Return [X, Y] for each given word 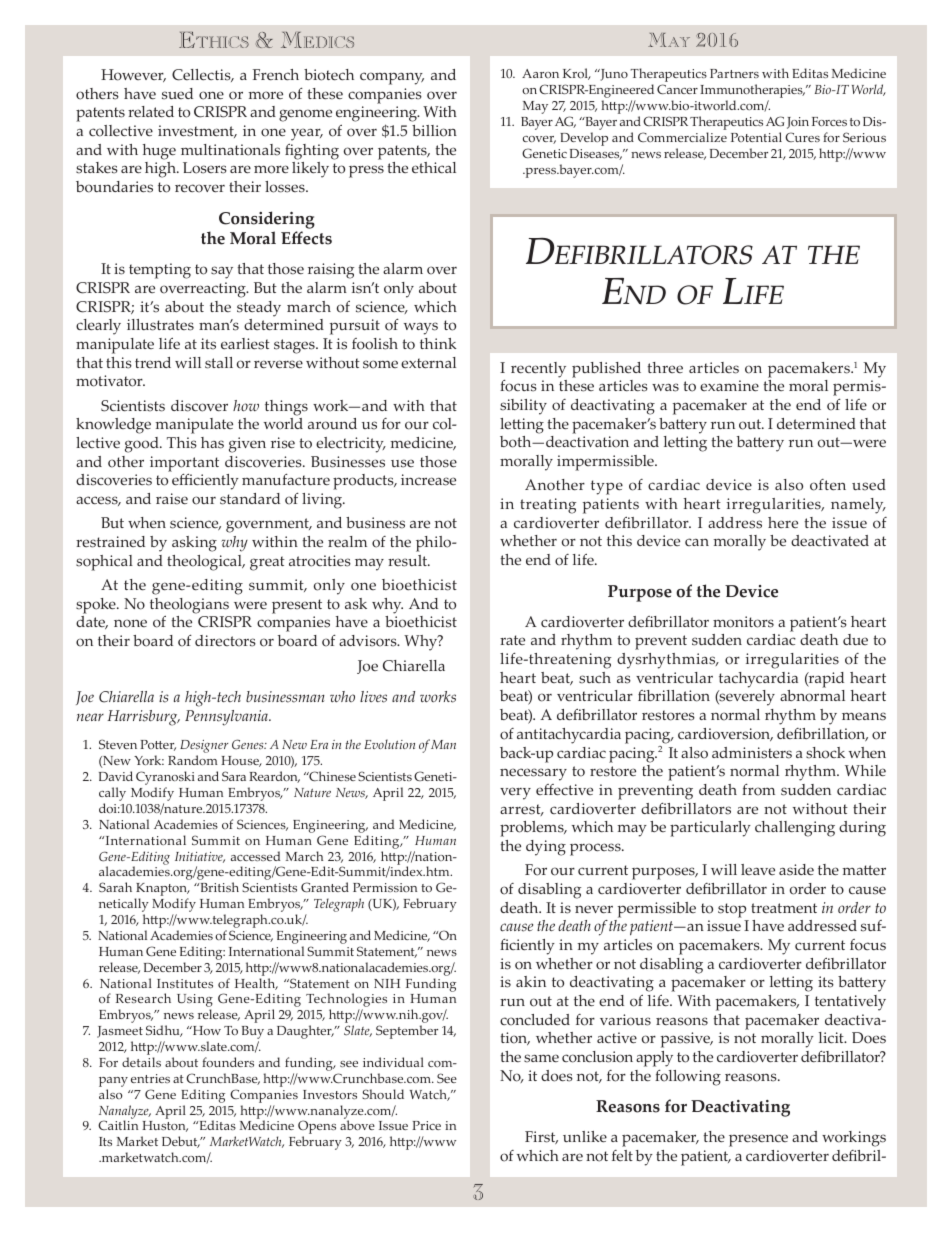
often [828, 485]
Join [798, 123]
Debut [181, 1142]
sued [177, 94]
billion [434, 131]
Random [192, 760]
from [758, 789]
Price [426, 1125]
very [515, 793]
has [212, 443]
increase [428, 480]
